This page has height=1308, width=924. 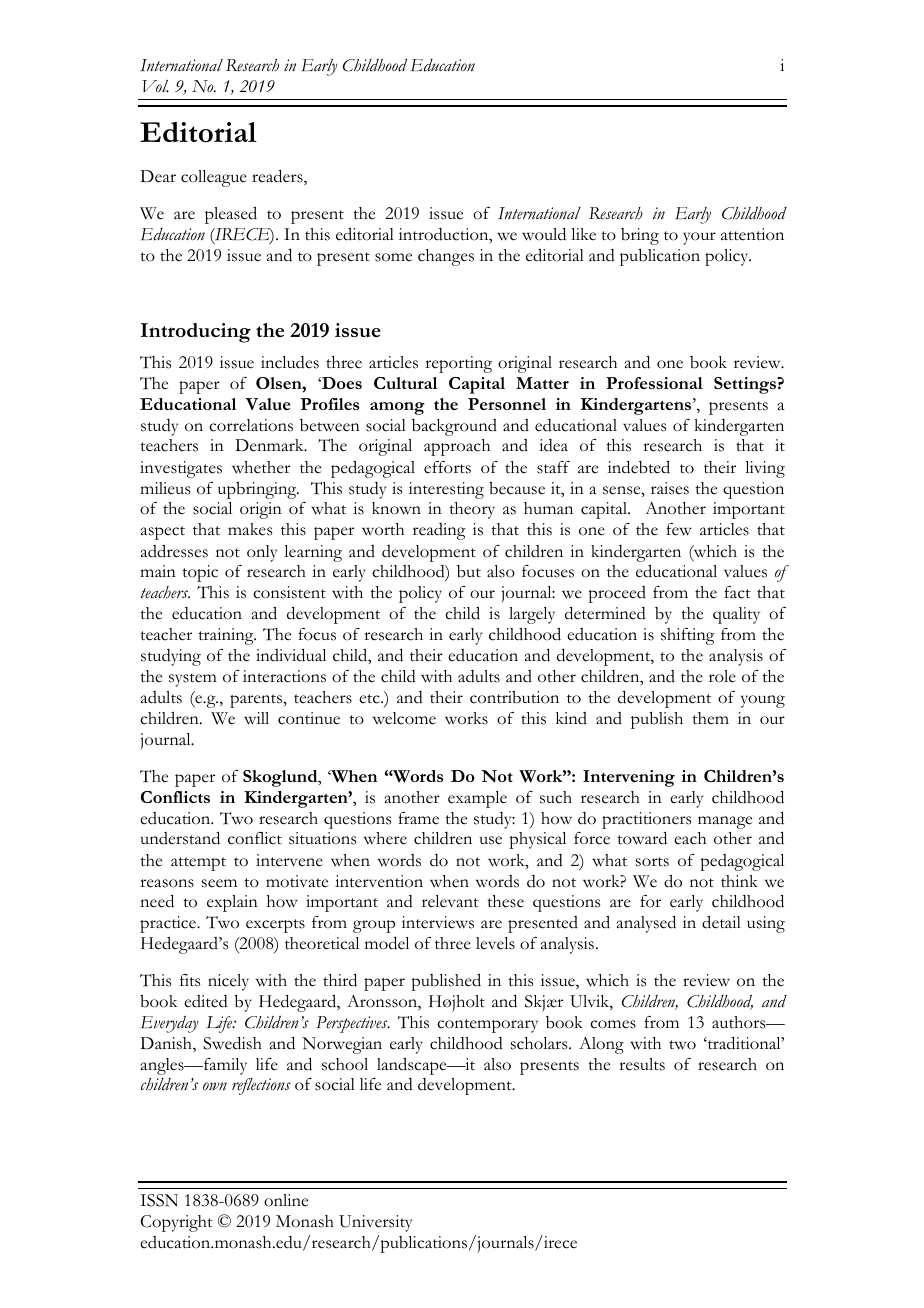 I want to click on detail, so click(x=721, y=922).
